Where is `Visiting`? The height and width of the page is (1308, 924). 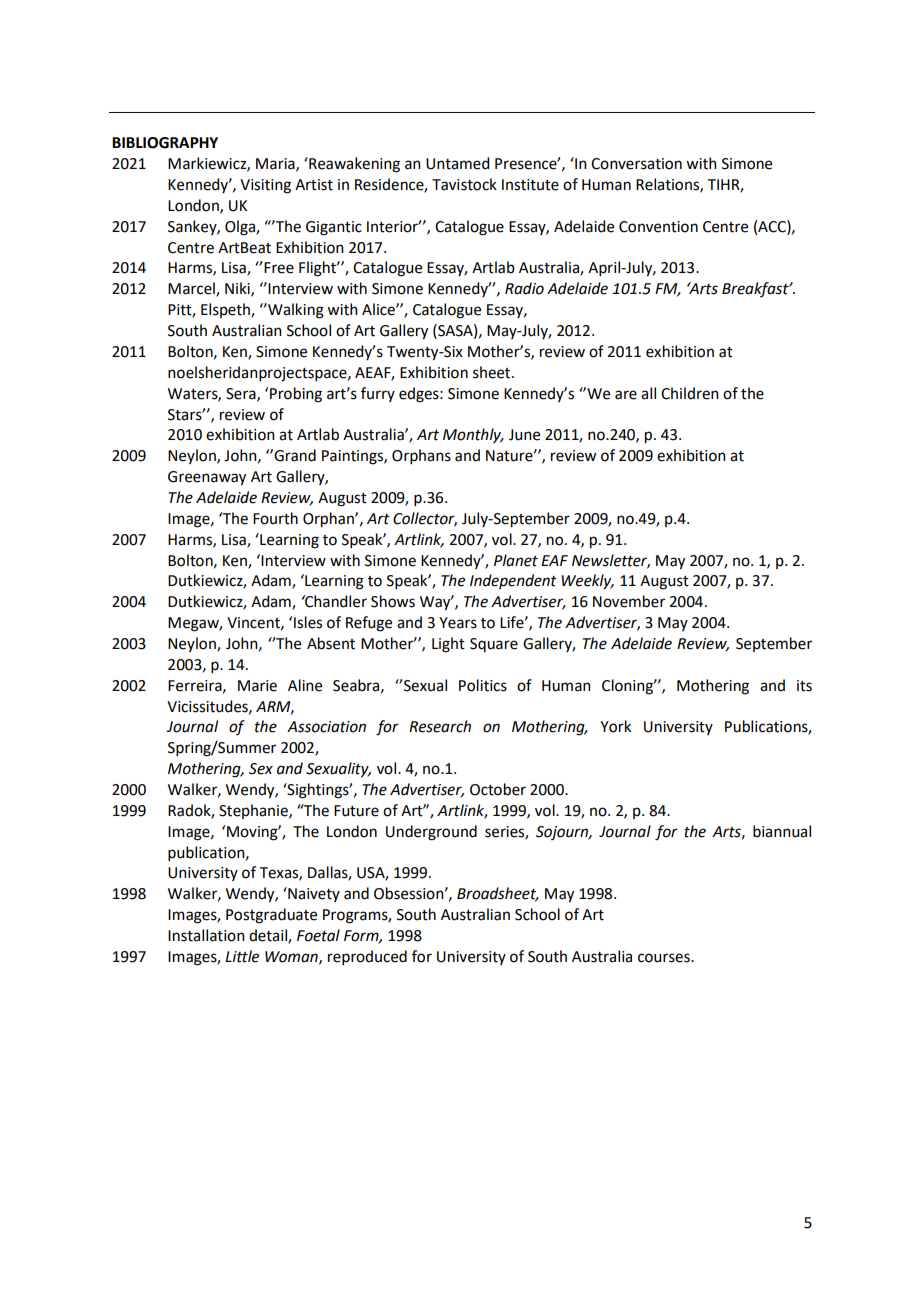
Visiting is located at coordinates (265, 186).
